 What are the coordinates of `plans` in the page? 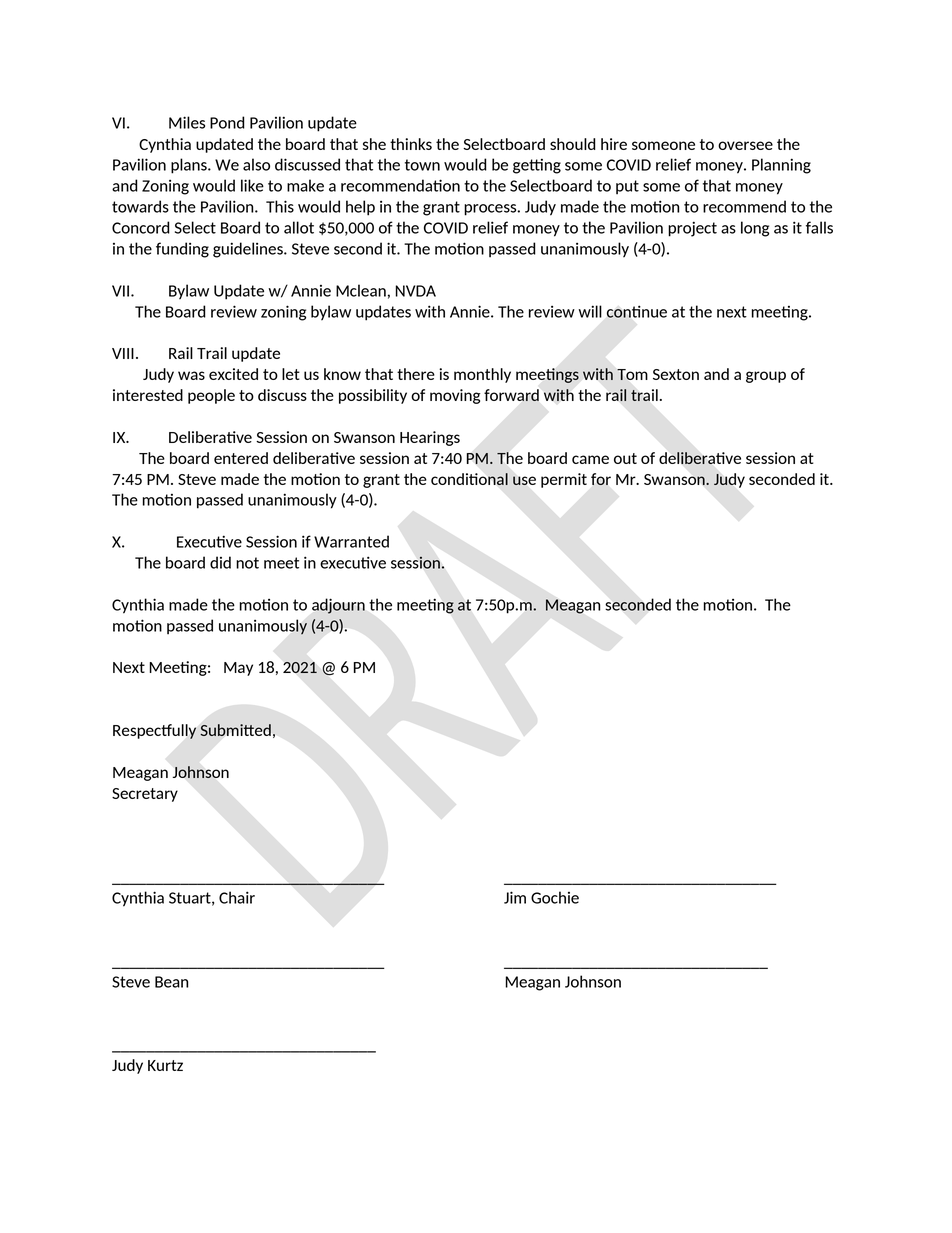 It's located at (190, 166).
